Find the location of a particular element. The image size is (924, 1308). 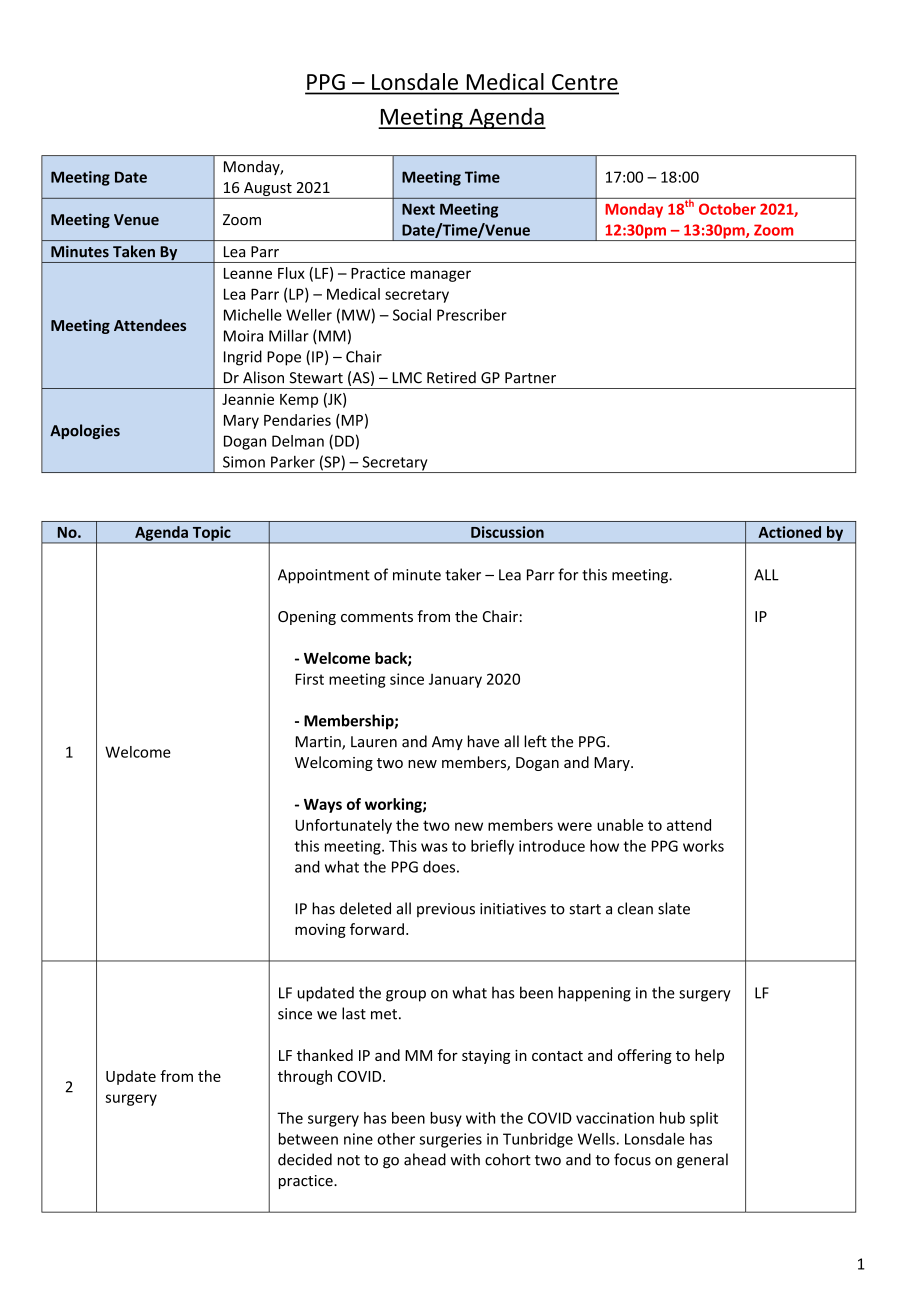

Partner is located at coordinates (530, 378).
